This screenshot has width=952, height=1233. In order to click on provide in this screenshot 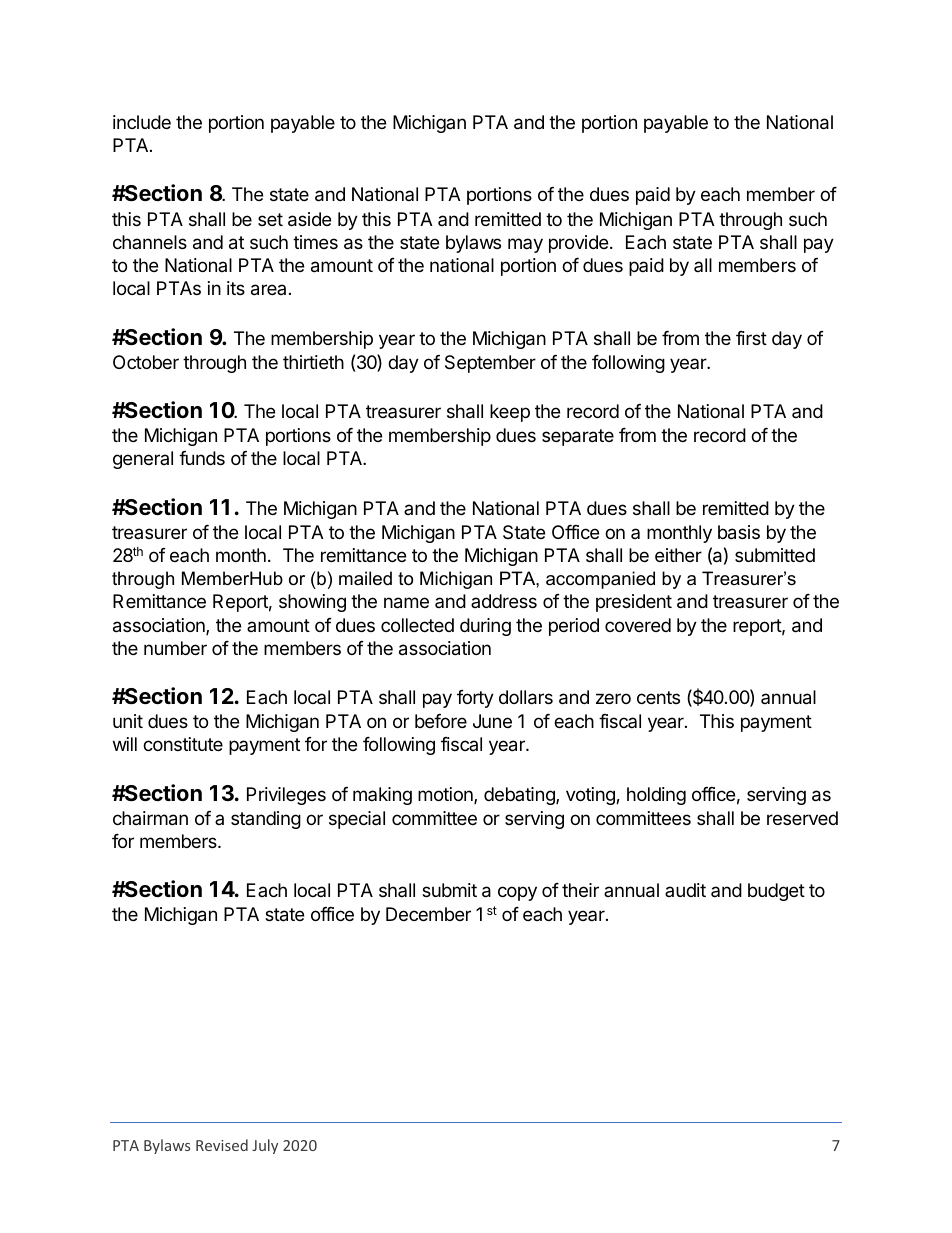, I will do `click(580, 244)`.
